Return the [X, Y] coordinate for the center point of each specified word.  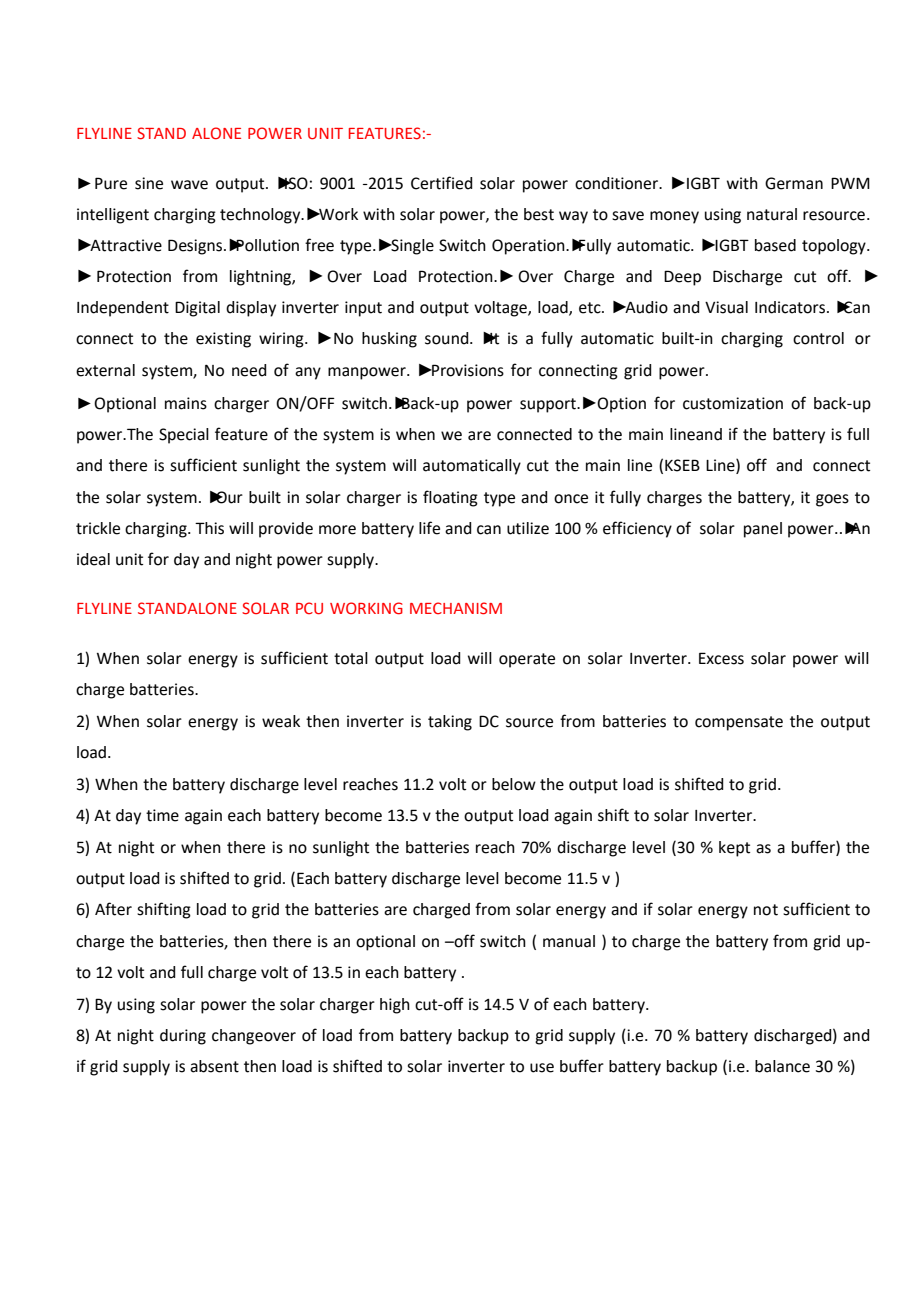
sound [448, 338]
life [429, 528]
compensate [739, 723]
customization [733, 403]
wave [189, 185]
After [113, 909]
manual [569, 941]
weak [281, 721]
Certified [441, 183]
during [183, 1037]
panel [763, 530]
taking [450, 723]
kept [734, 849]
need [249, 370]
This [209, 528]
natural [772, 214]
